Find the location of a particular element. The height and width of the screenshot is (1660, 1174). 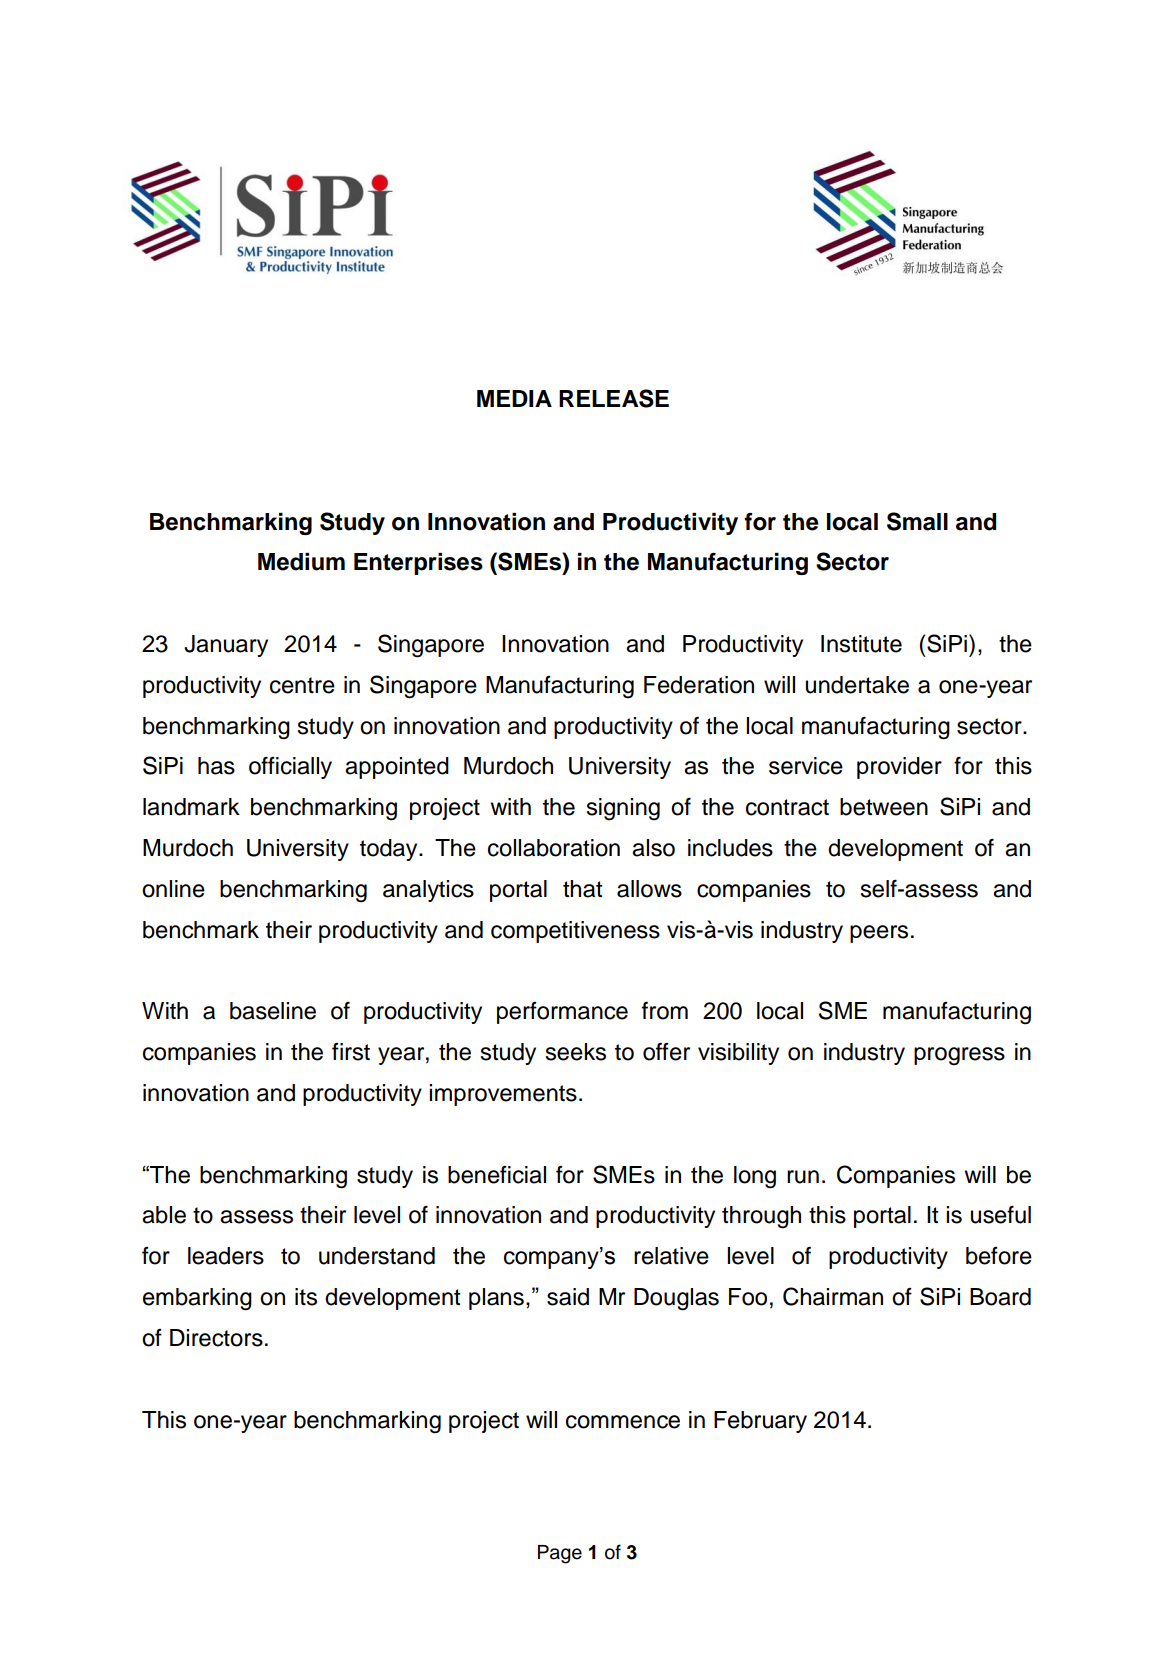

Small is located at coordinates (917, 521).
